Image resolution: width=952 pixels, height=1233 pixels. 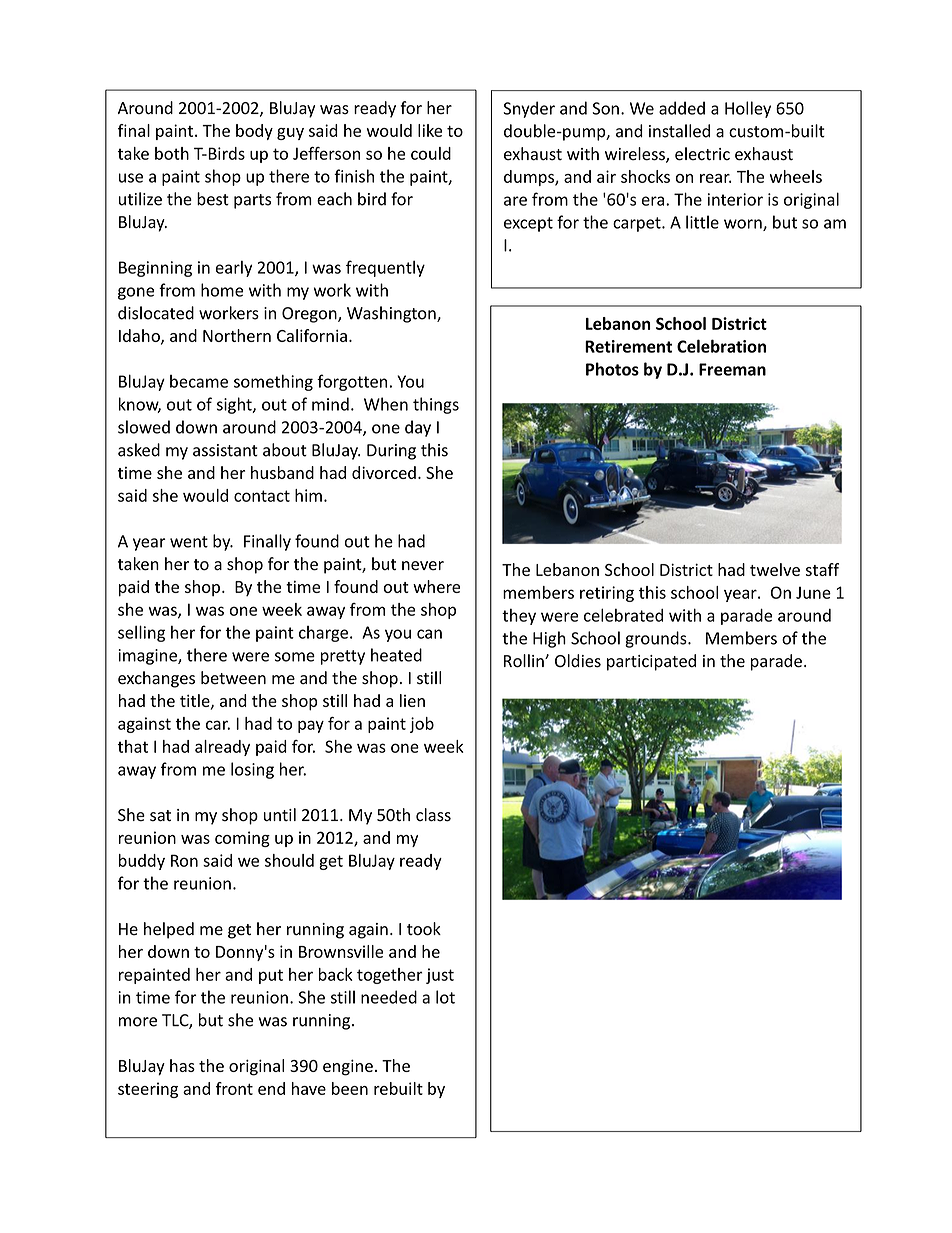 What do you see at coordinates (189, 542) in the screenshot?
I see `went` at bounding box center [189, 542].
